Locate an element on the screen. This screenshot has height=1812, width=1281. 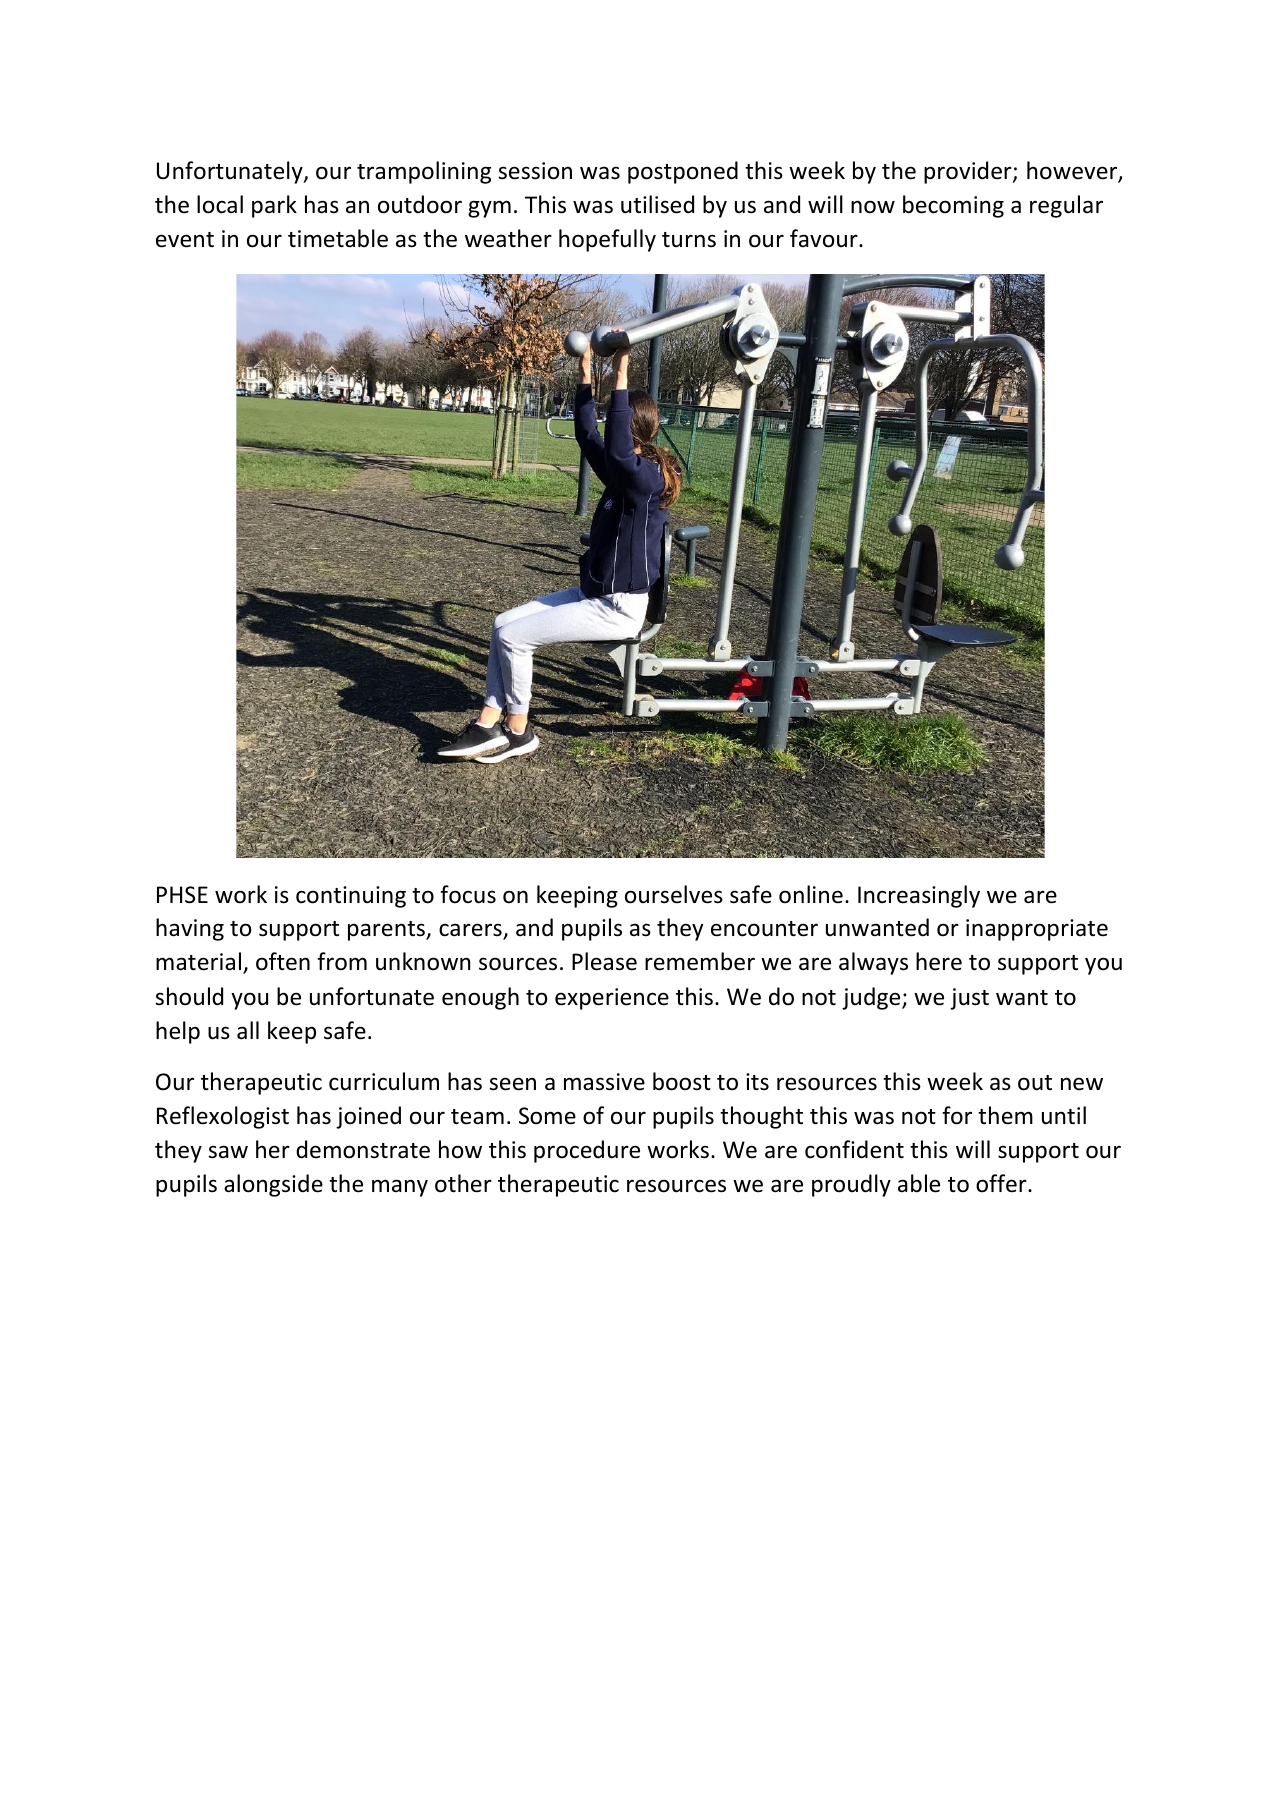
utilised is located at coordinates (657, 204).
